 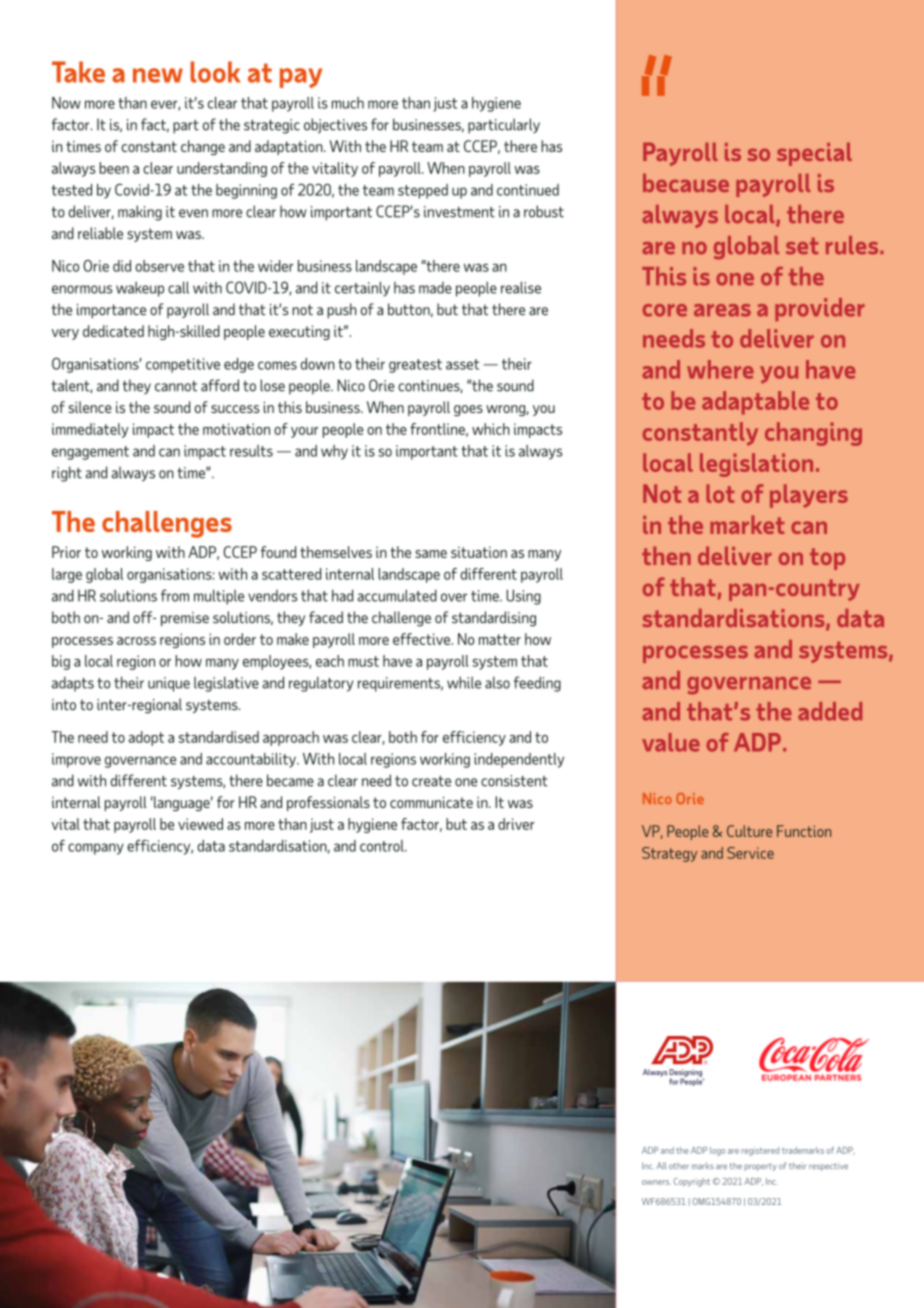 What do you see at coordinates (656, 1182) in the screenshot?
I see `owners` at bounding box center [656, 1182].
